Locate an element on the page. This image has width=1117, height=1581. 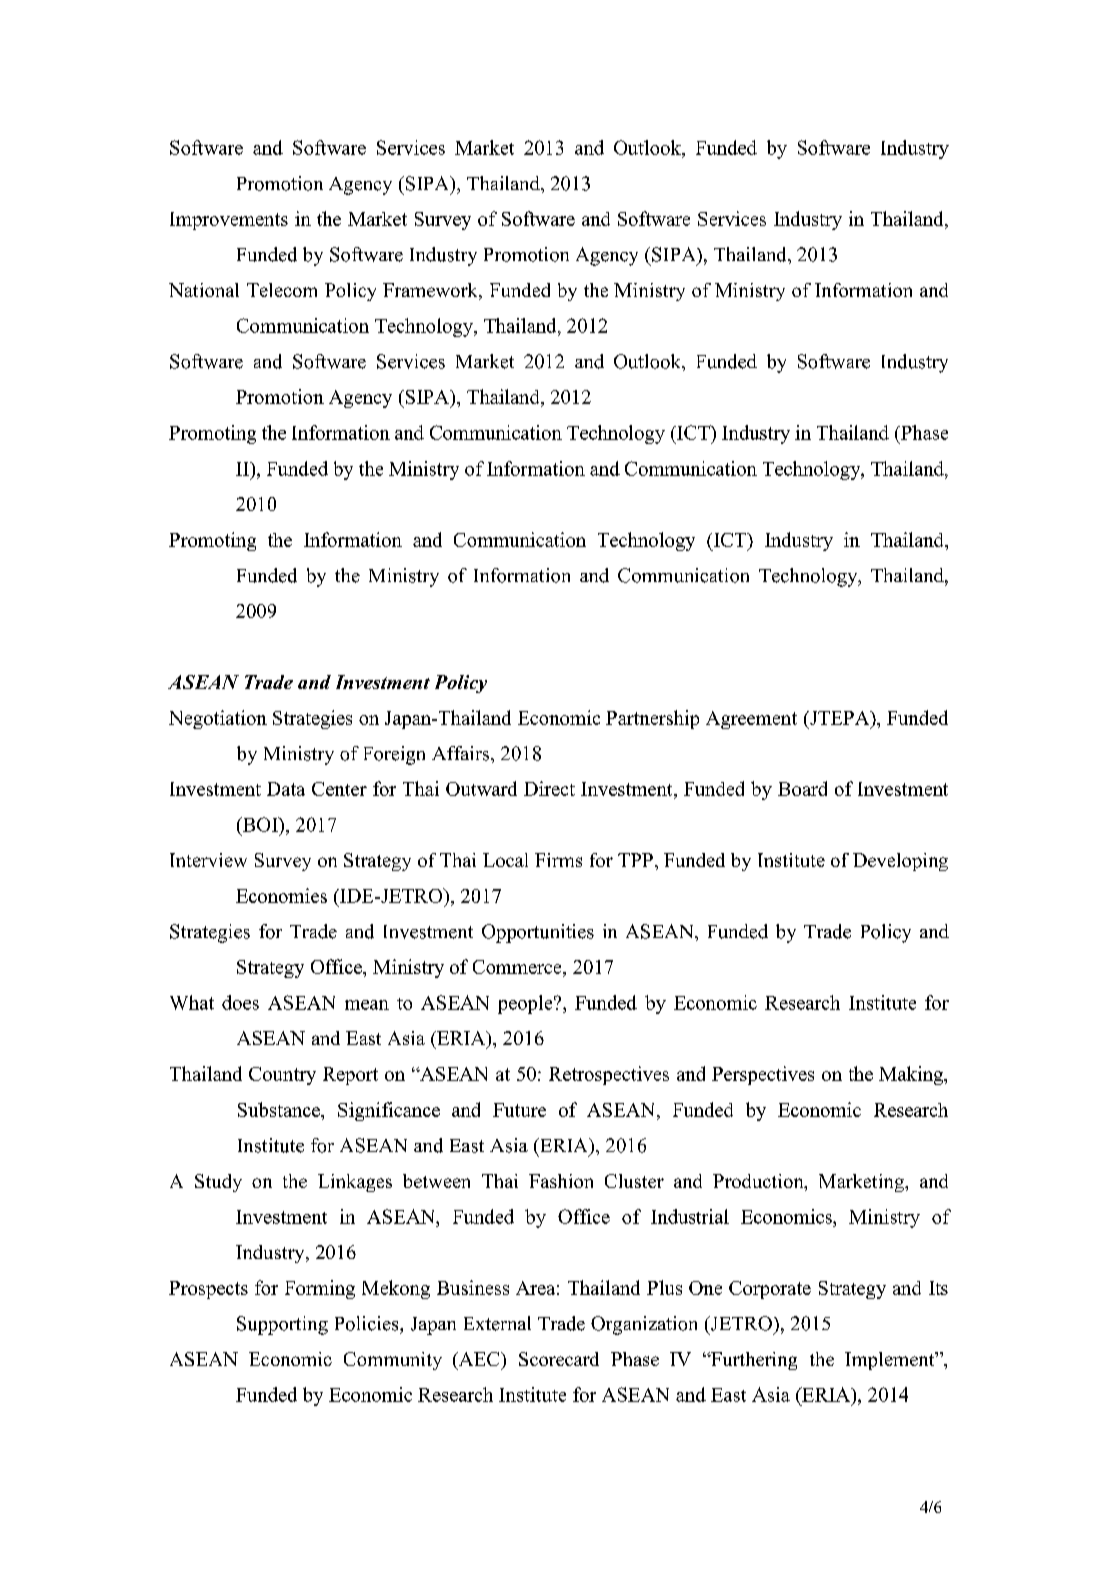
Agreement is located at coordinates (751, 720).
